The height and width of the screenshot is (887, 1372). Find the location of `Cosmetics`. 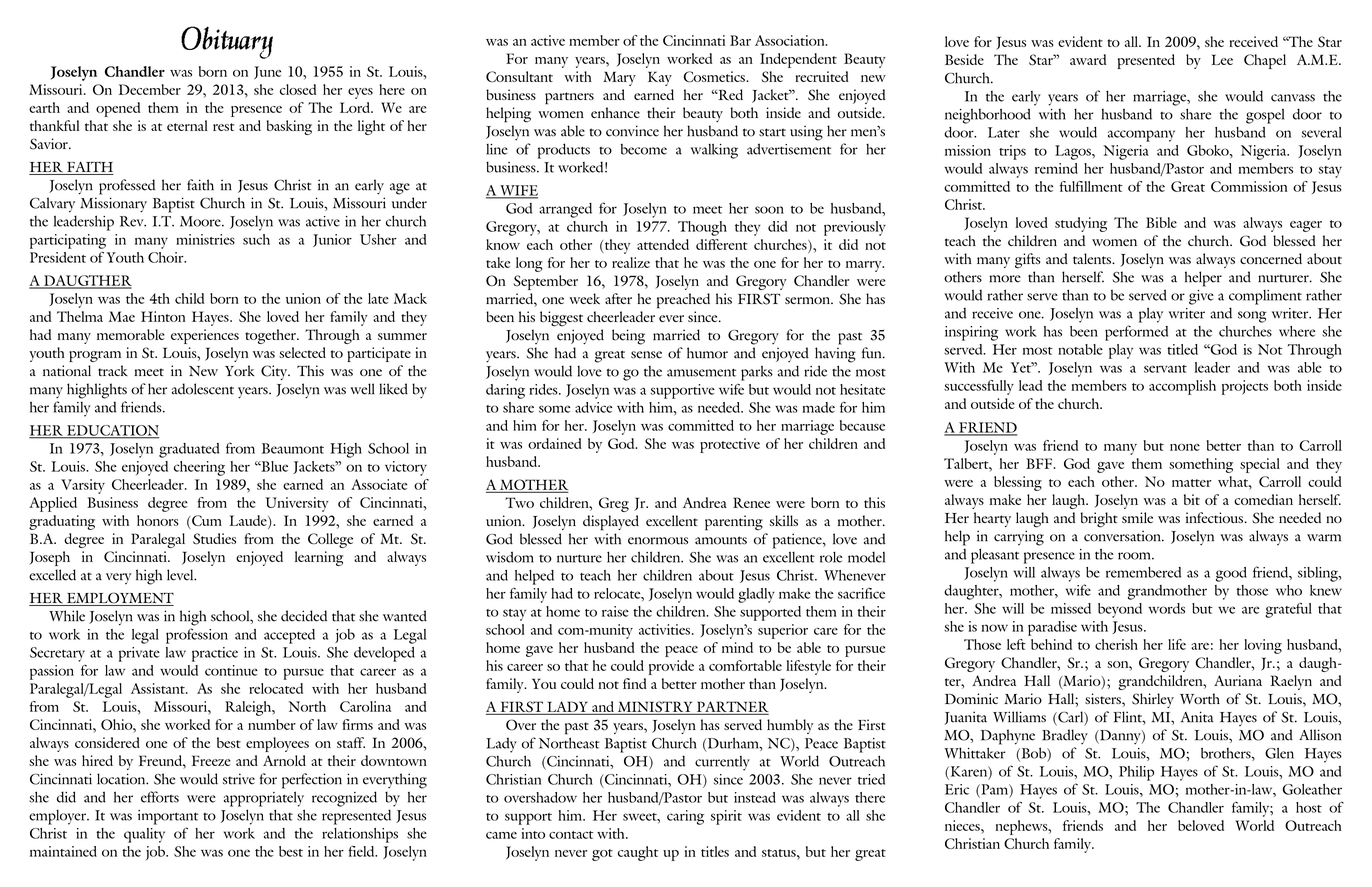

Cosmetics is located at coordinates (715, 76).
